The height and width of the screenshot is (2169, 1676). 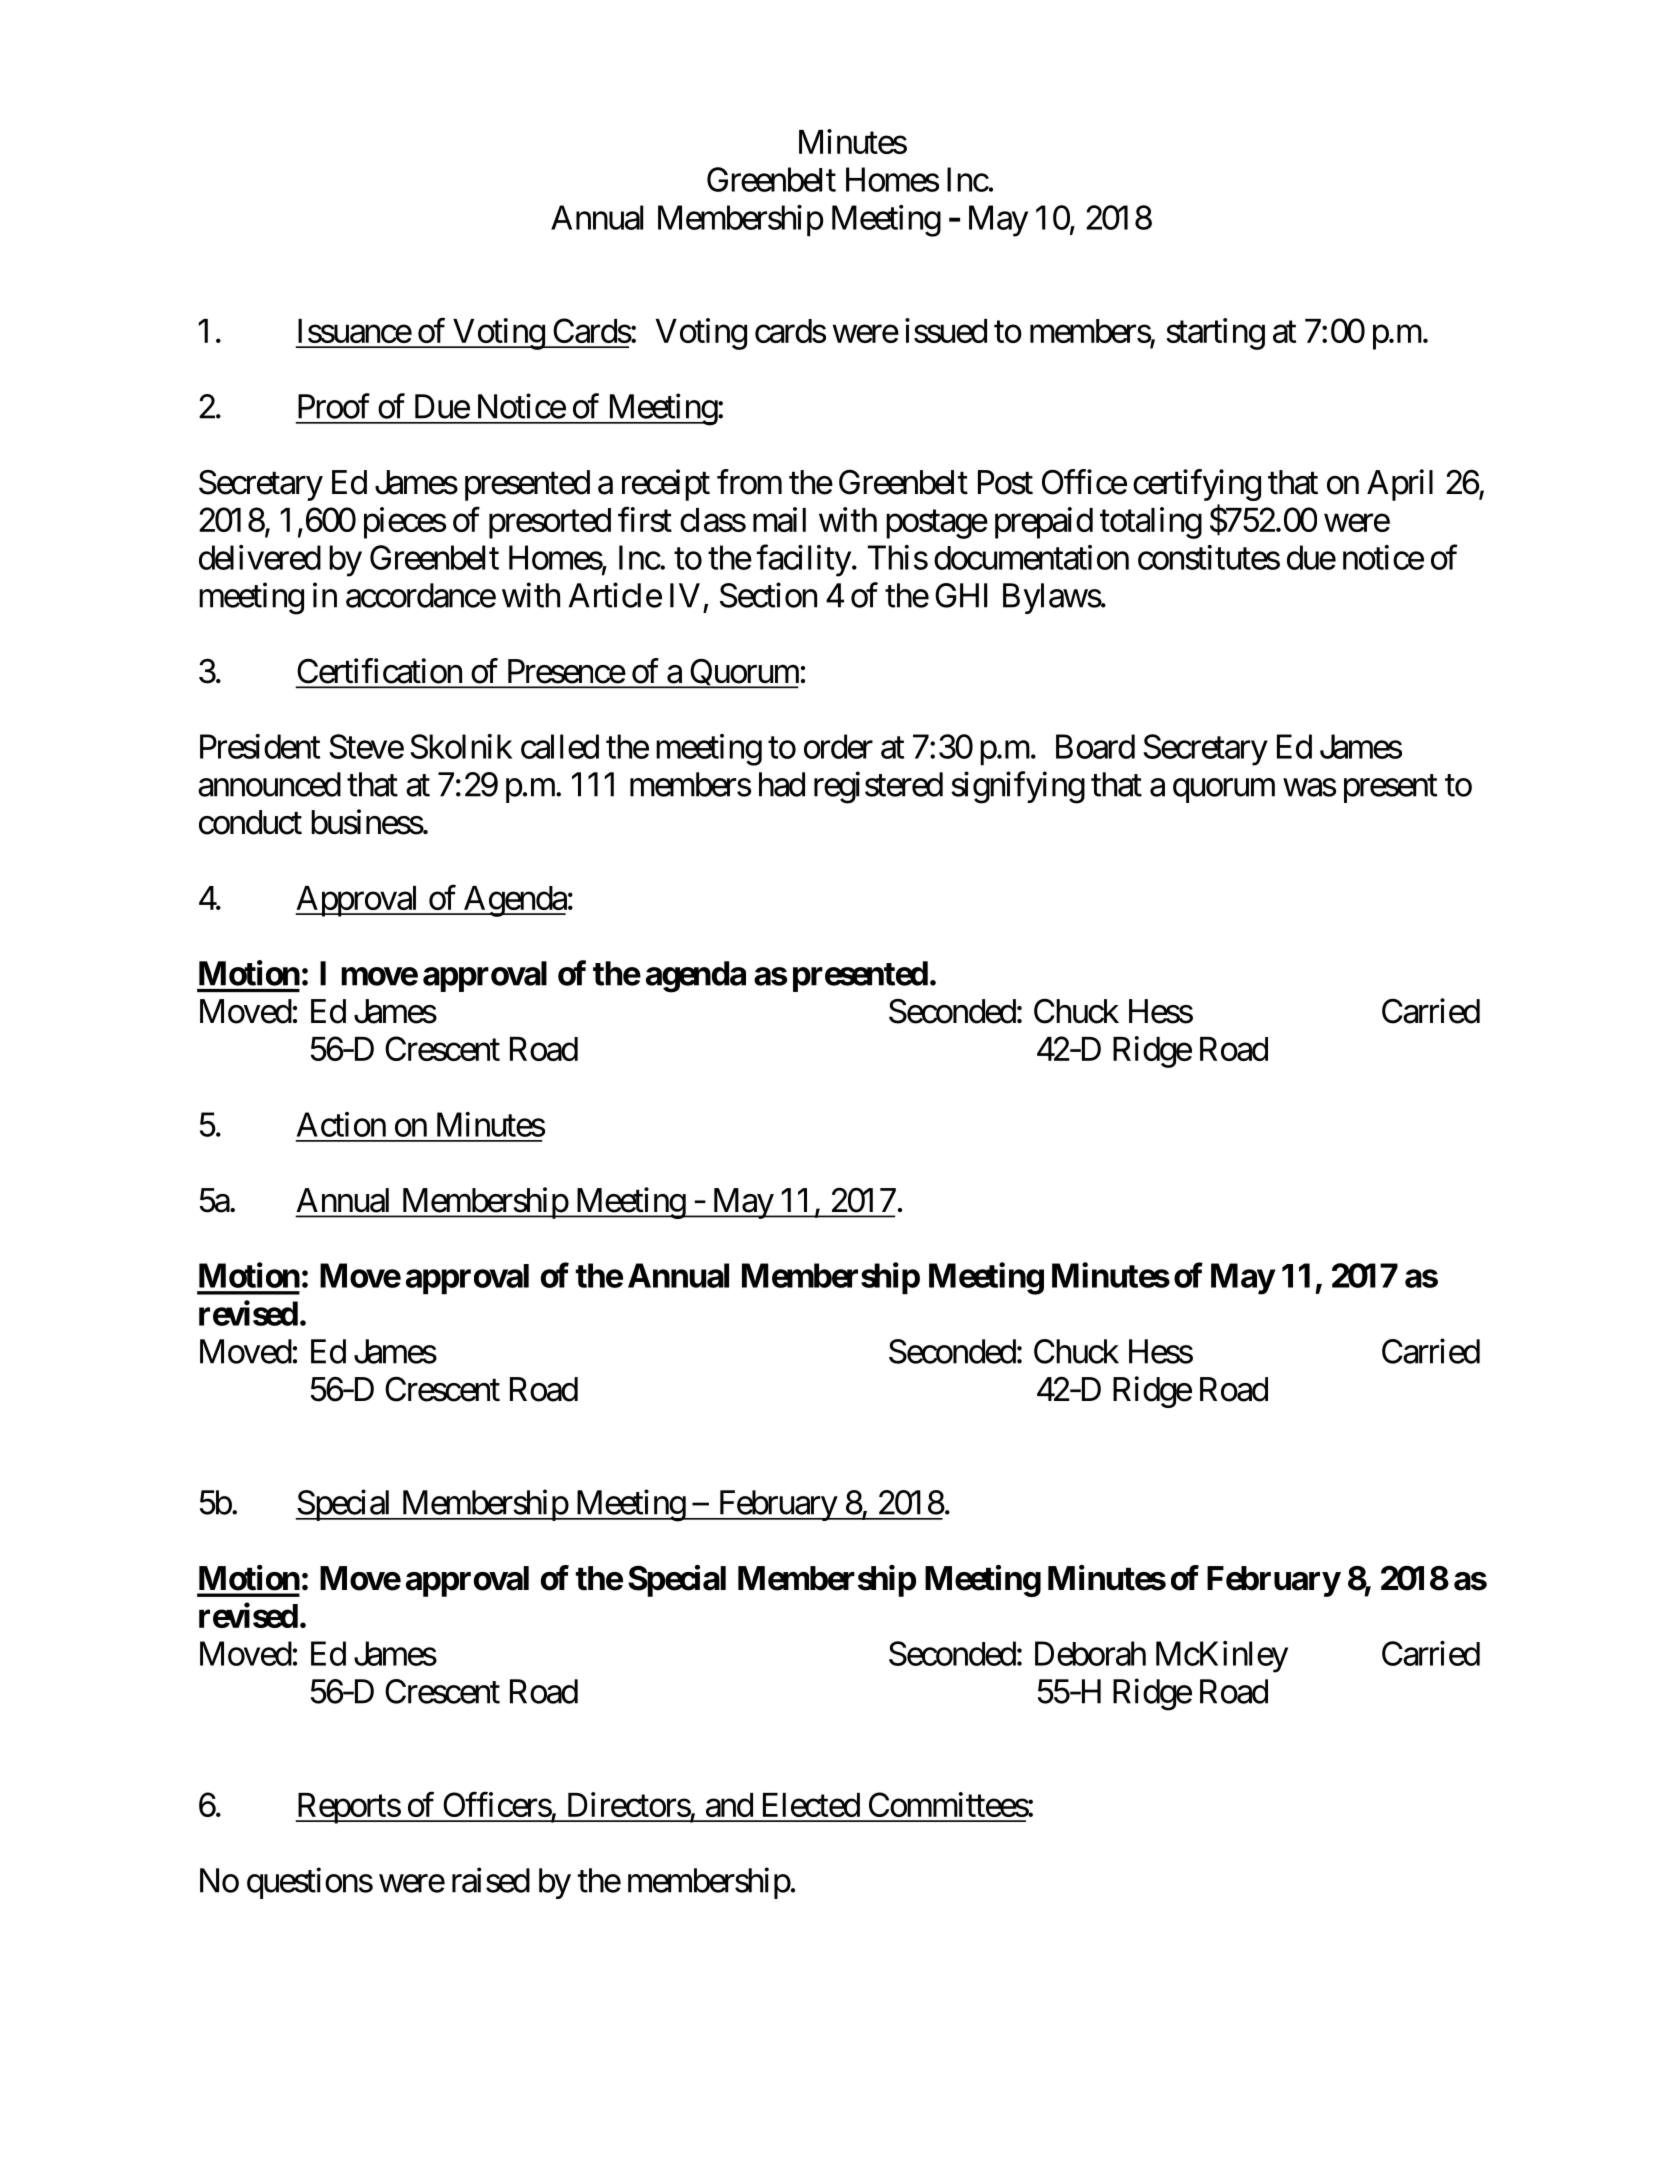 I want to click on registered, so click(x=878, y=787).
